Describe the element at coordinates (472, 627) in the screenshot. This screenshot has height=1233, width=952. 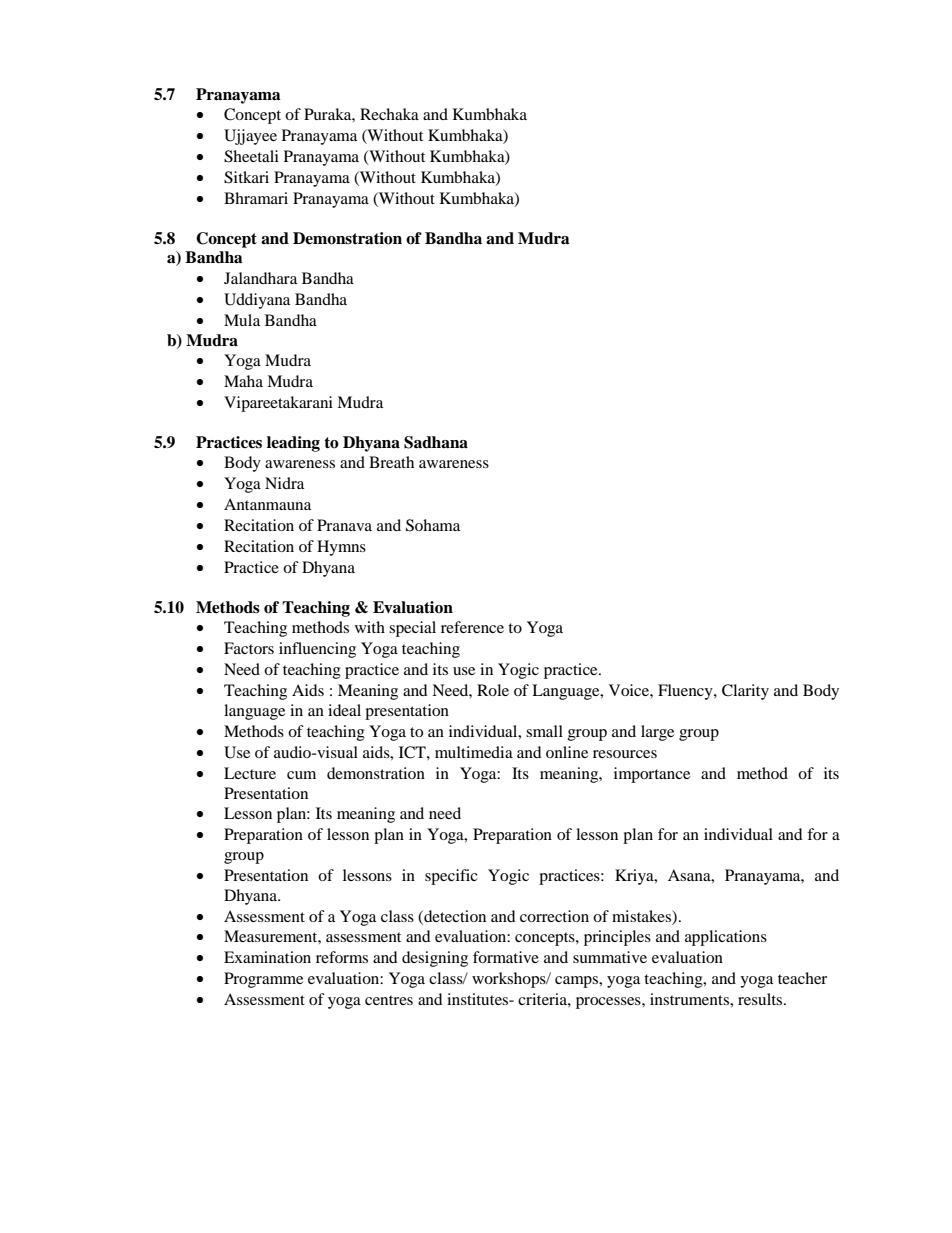
I see `reference` at that location.
